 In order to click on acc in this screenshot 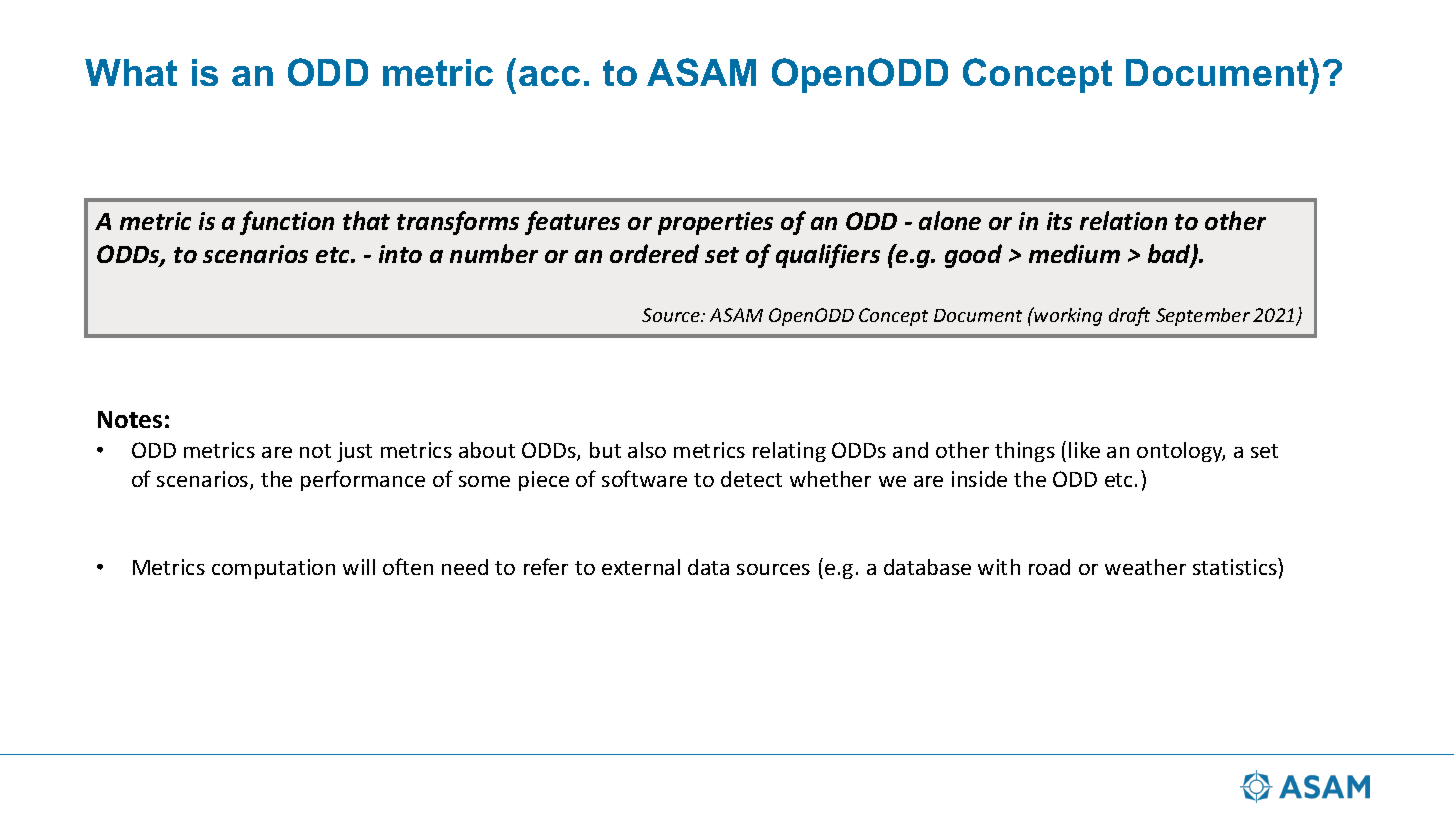, I will do `click(549, 76)`.
